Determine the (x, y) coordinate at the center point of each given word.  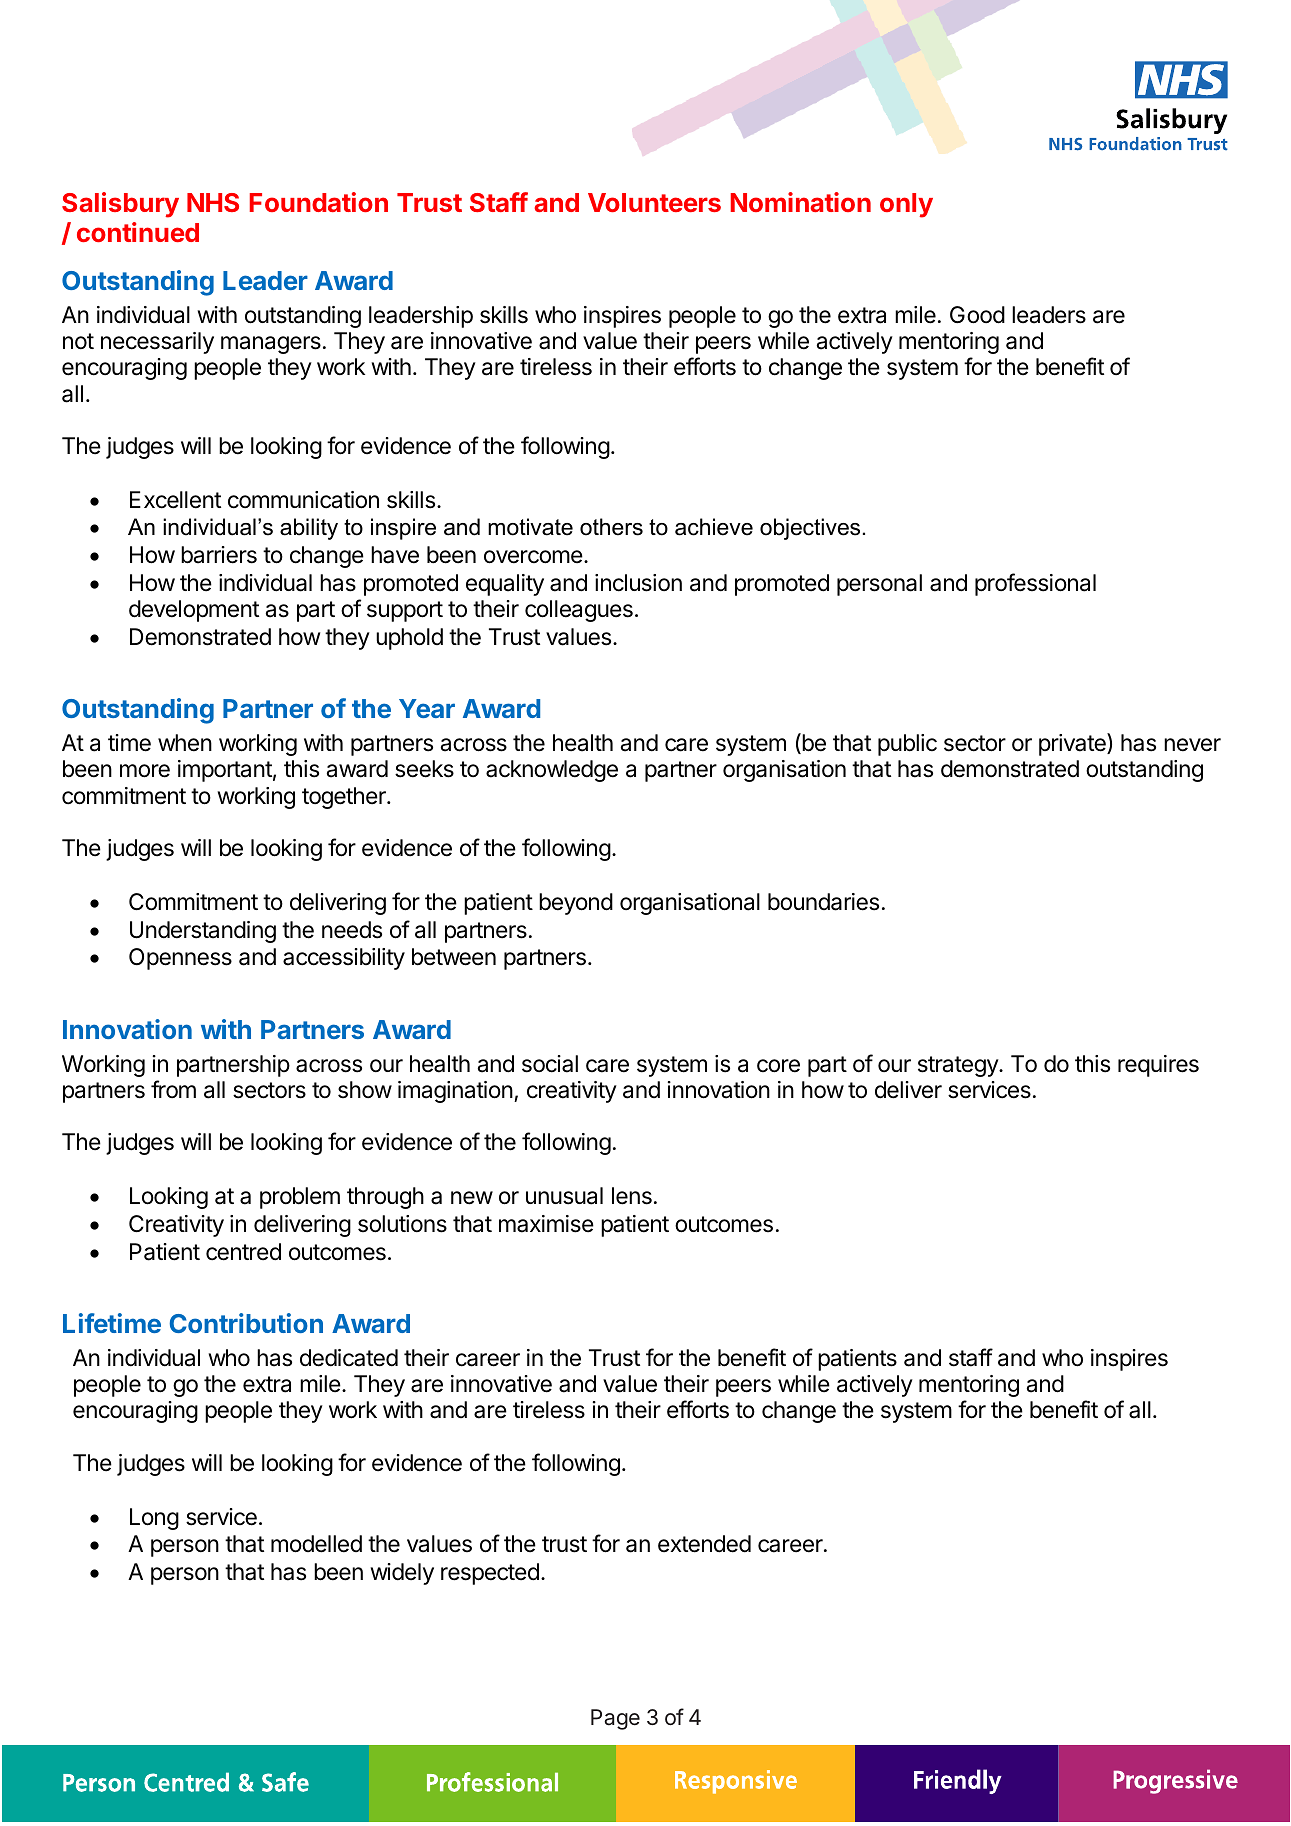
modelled (316, 1544)
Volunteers (654, 202)
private (1073, 744)
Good (977, 315)
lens (632, 1196)
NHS (213, 202)
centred (243, 1252)
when (185, 743)
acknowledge (552, 771)
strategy (959, 1066)
